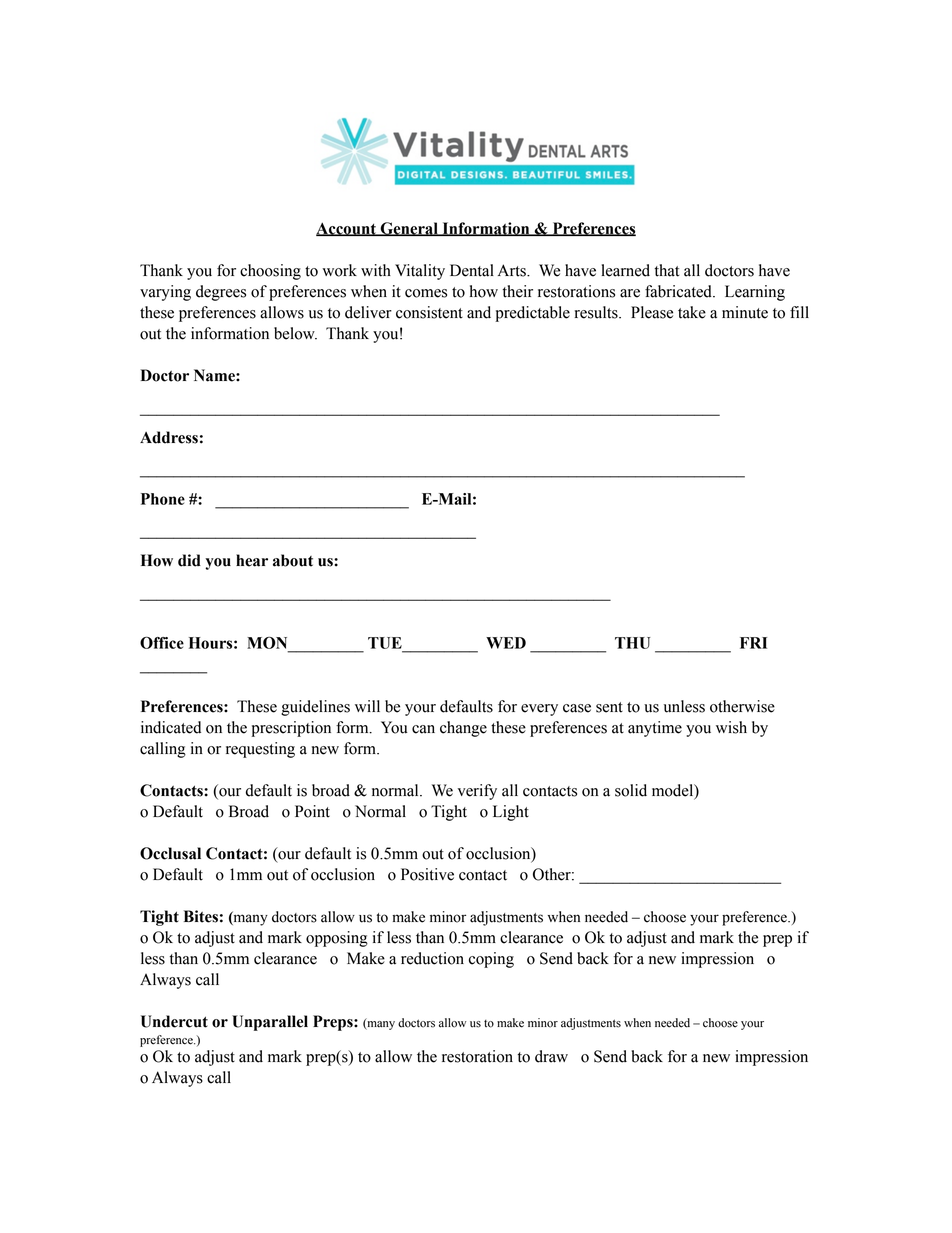 This screenshot has height=1233, width=952. Describe the element at coordinates (667, 270) in the screenshot. I see `that` at that location.
